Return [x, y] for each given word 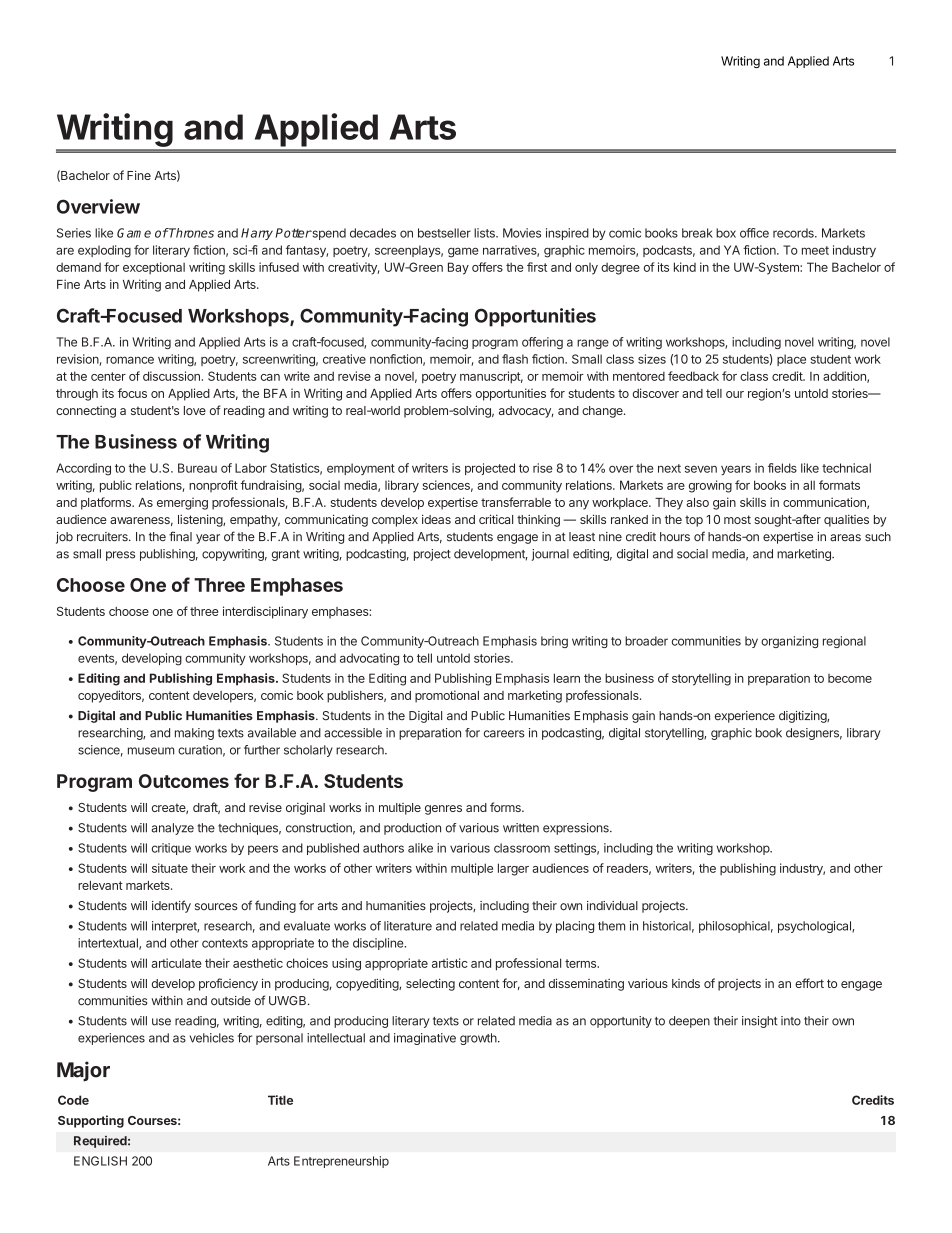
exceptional [154, 268]
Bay [458, 268]
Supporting [91, 1121]
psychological [815, 927]
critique [171, 849]
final [180, 536]
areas [845, 538]
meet [815, 250]
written [521, 828]
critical [496, 519]
